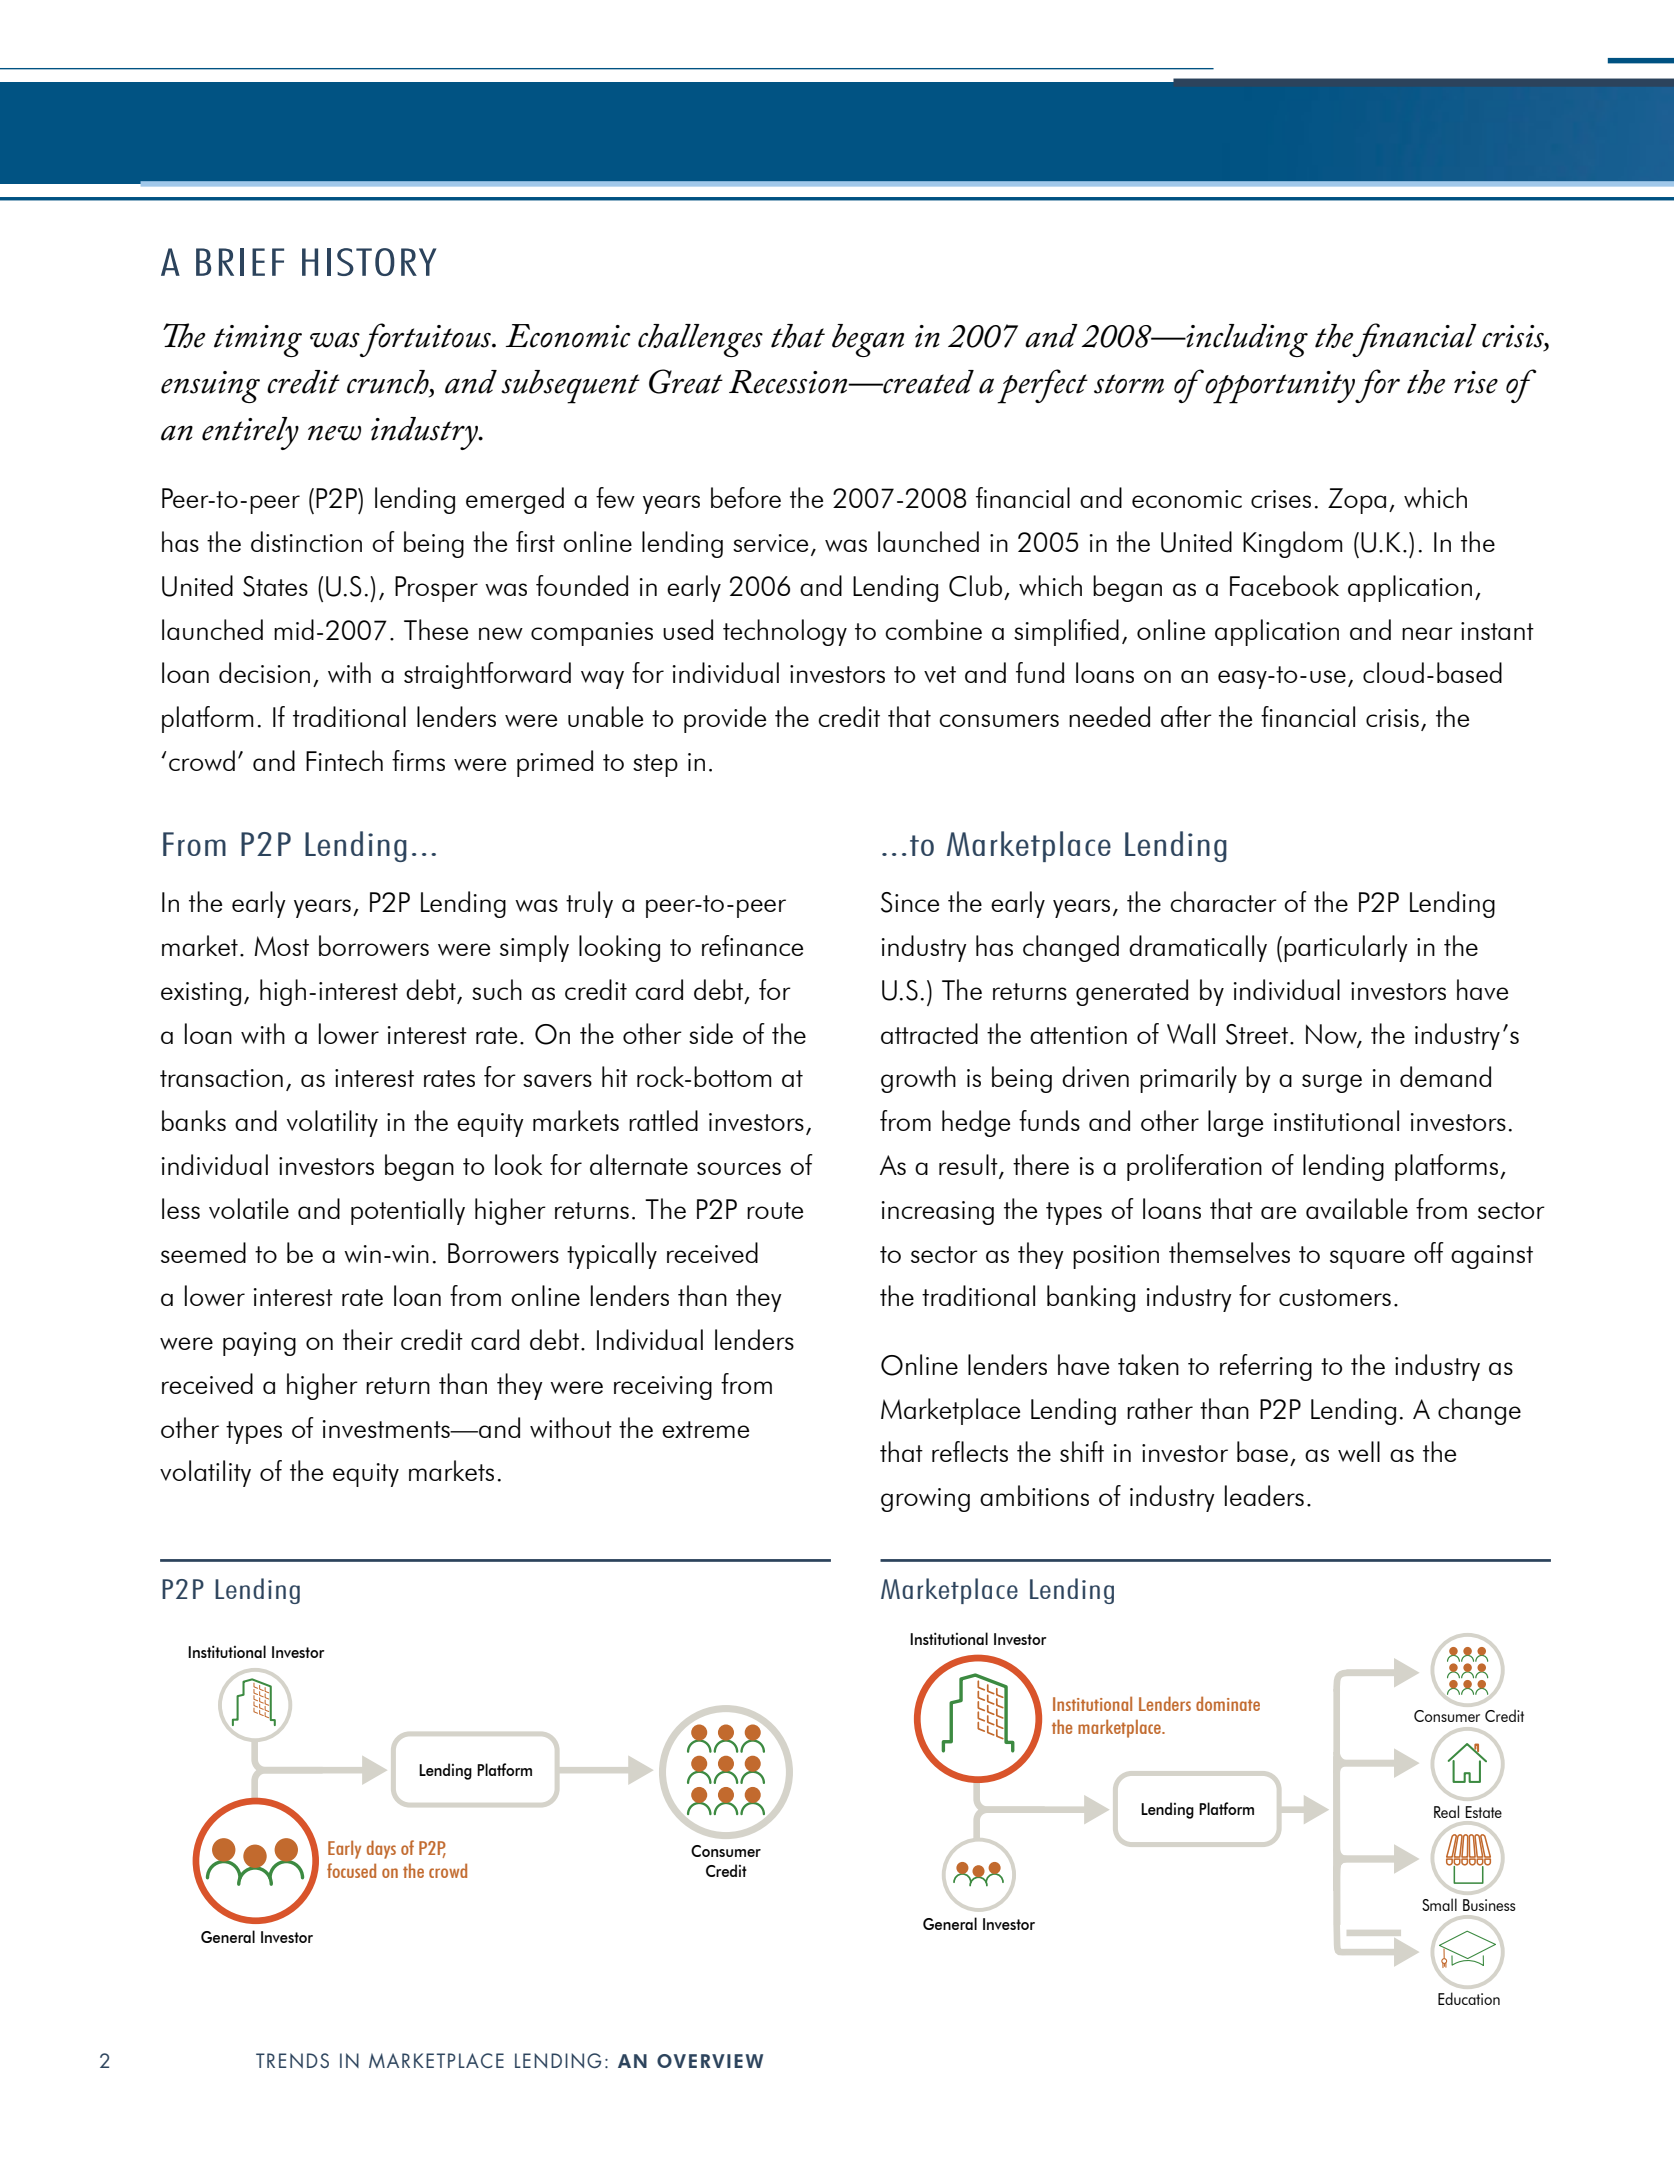 The width and height of the screenshot is (1674, 2167). I want to click on potentially, so click(408, 1211).
